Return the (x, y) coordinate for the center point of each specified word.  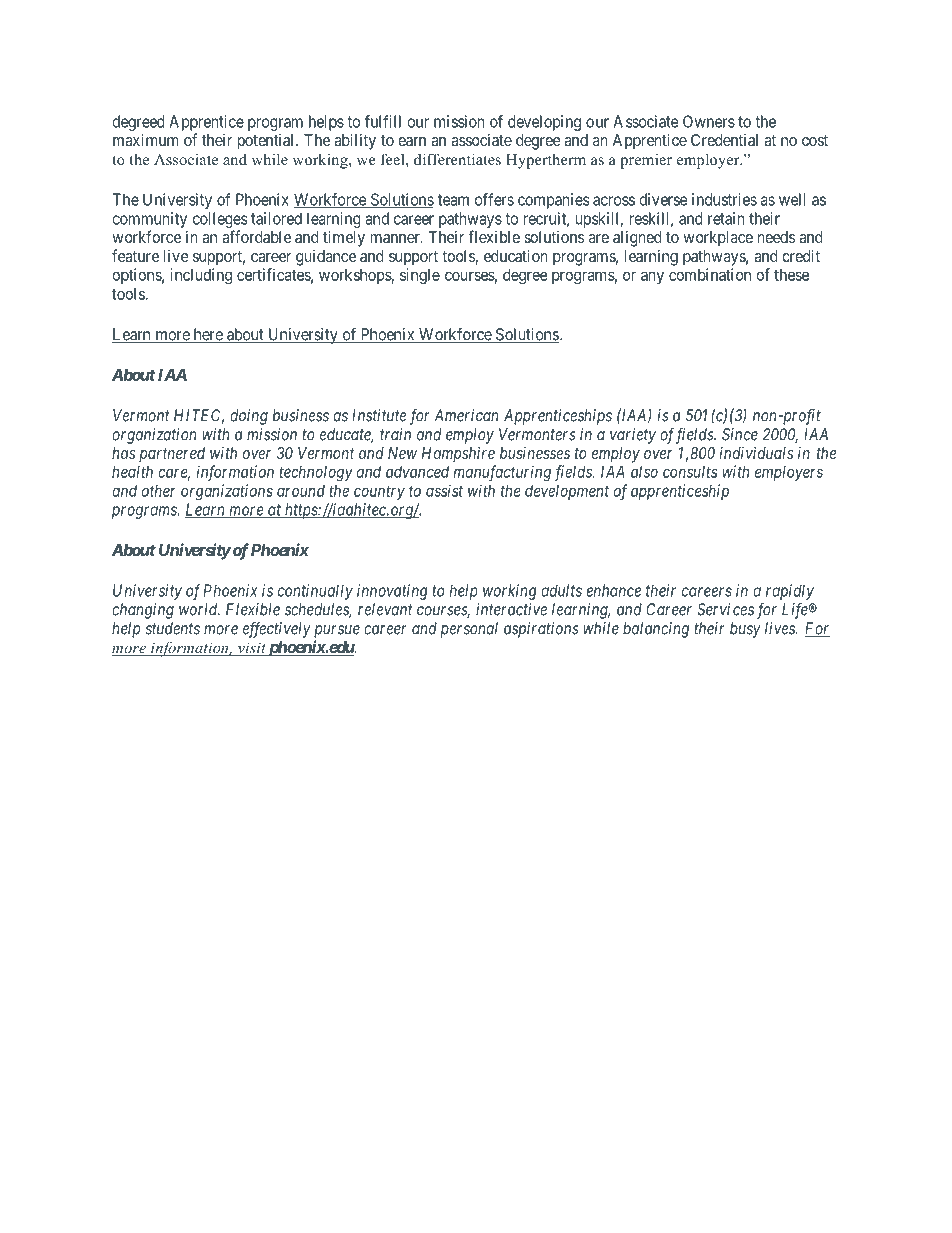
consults (690, 472)
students (172, 628)
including (201, 276)
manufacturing (502, 473)
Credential (724, 140)
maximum (145, 139)
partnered (172, 455)
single (420, 276)
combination (710, 274)
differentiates (457, 159)
